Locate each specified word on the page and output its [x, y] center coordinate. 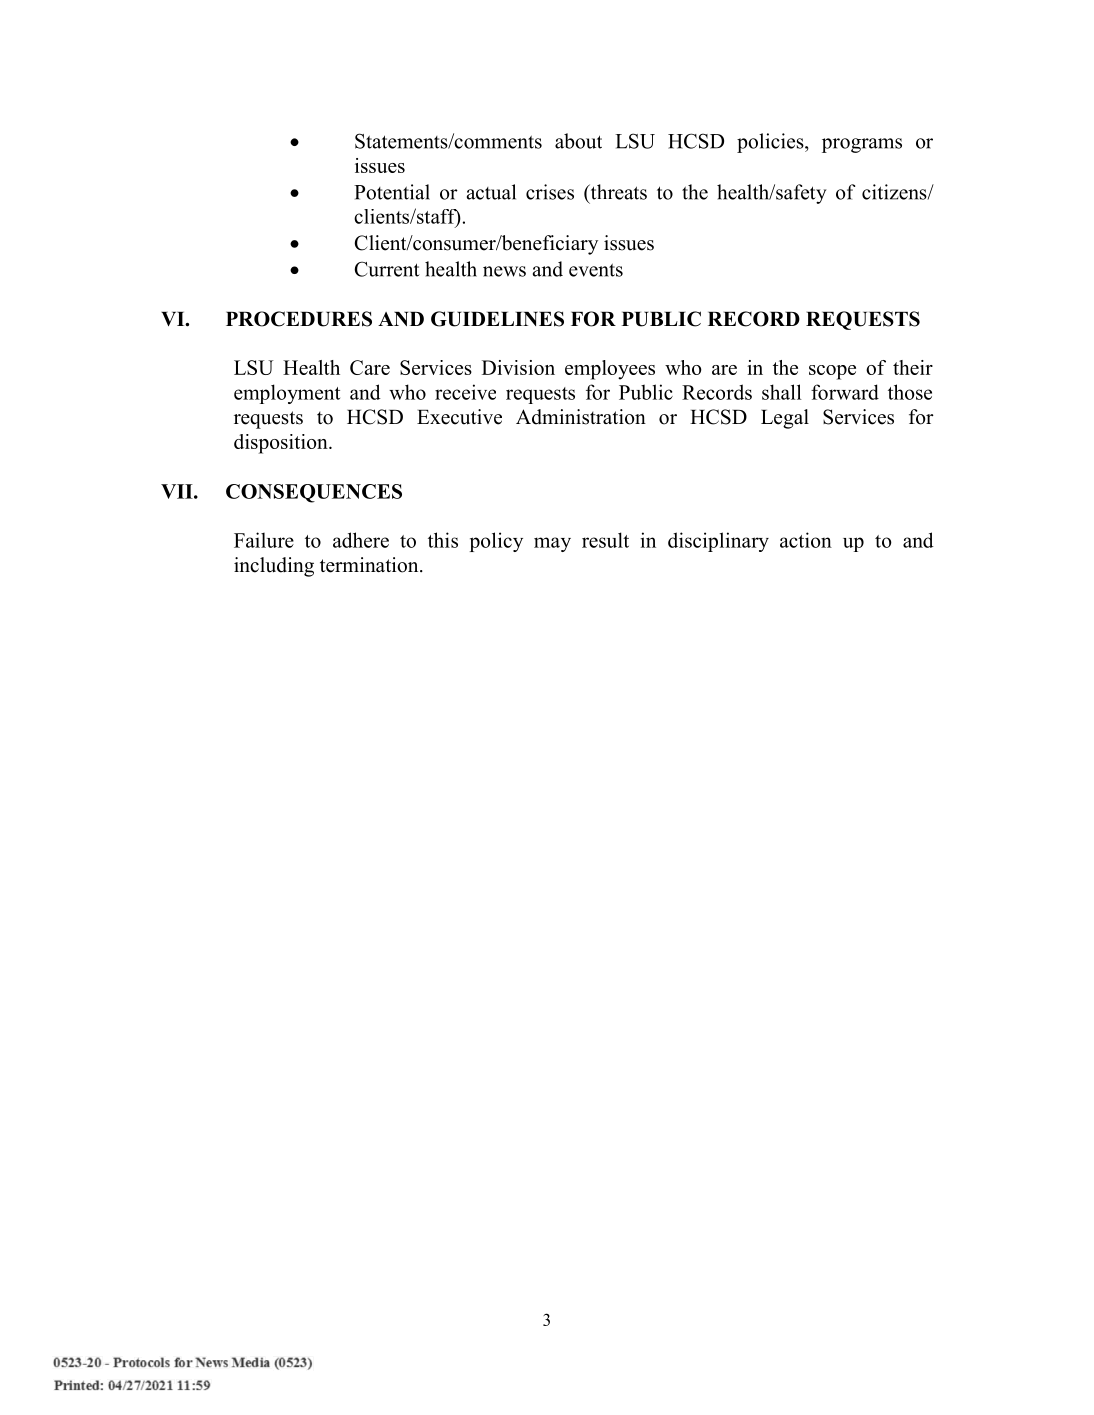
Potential [392, 192]
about [578, 141]
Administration [581, 417]
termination [370, 565]
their [913, 367]
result [605, 540]
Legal [785, 419]
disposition [282, 444]
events [596, 270]
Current [387, 269]
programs [862, 145]
